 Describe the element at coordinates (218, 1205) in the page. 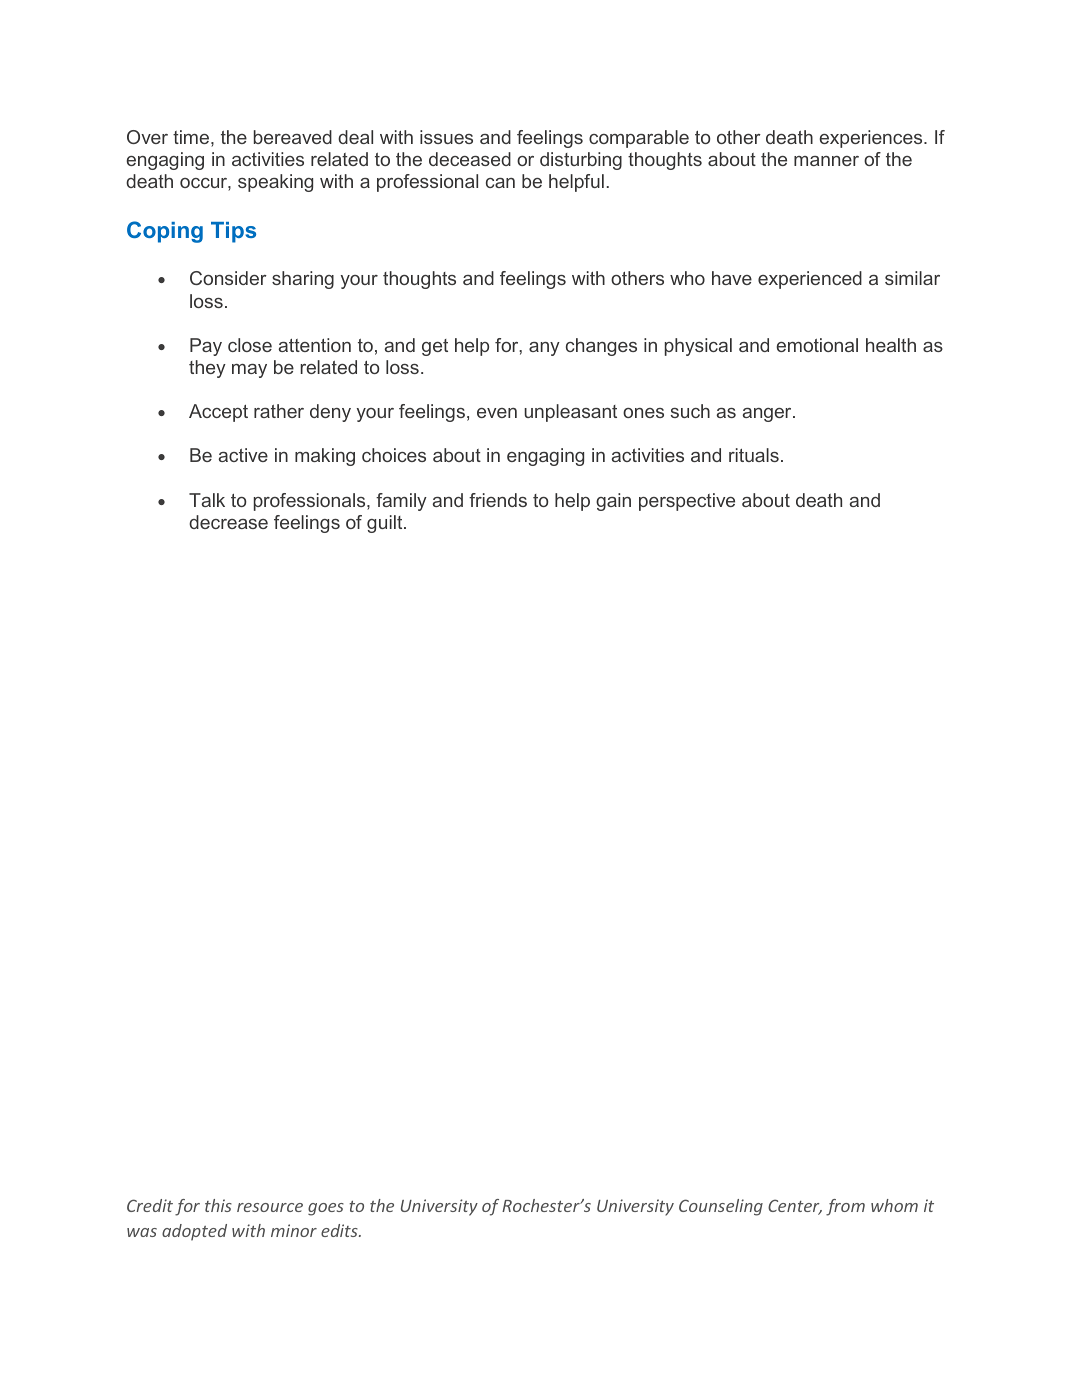

I see `this` at that location.
